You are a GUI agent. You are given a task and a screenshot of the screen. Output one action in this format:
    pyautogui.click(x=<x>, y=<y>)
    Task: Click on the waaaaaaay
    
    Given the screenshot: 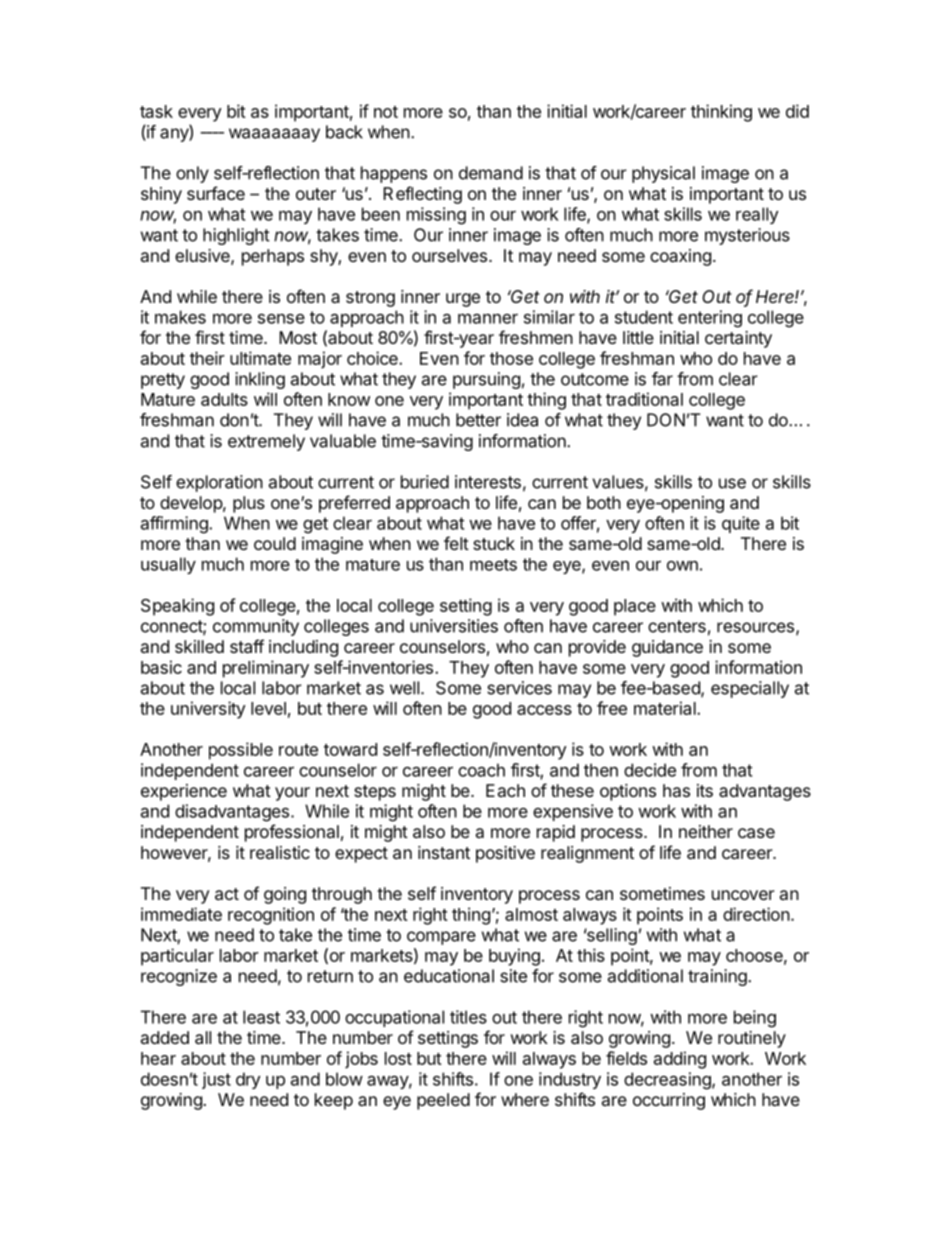 What is the action you would take?
    pyautogui.click(x=274, y=135)
